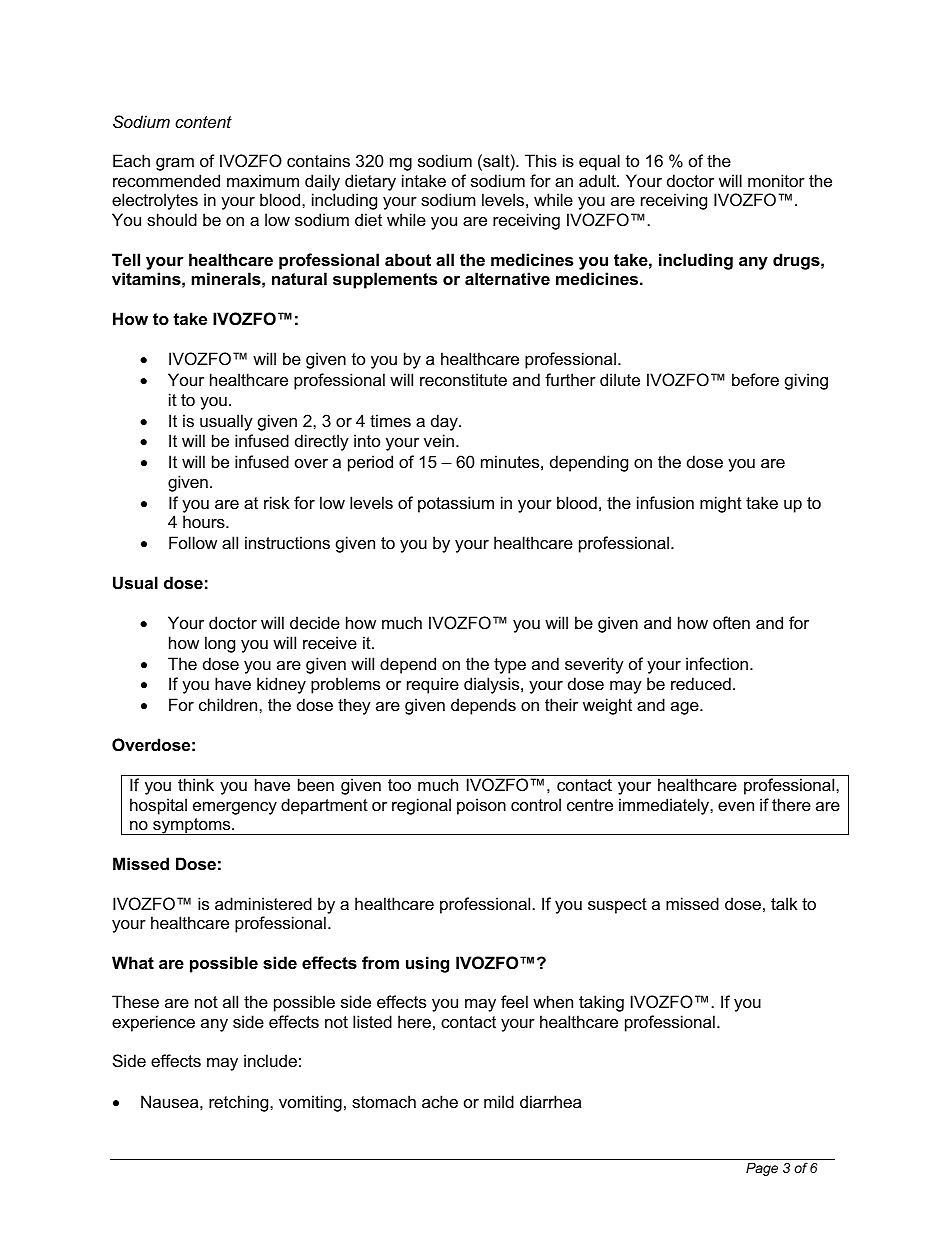  Describe the element at coordinates (440, 1101) in the screenshot. I see `ache` at that location.
